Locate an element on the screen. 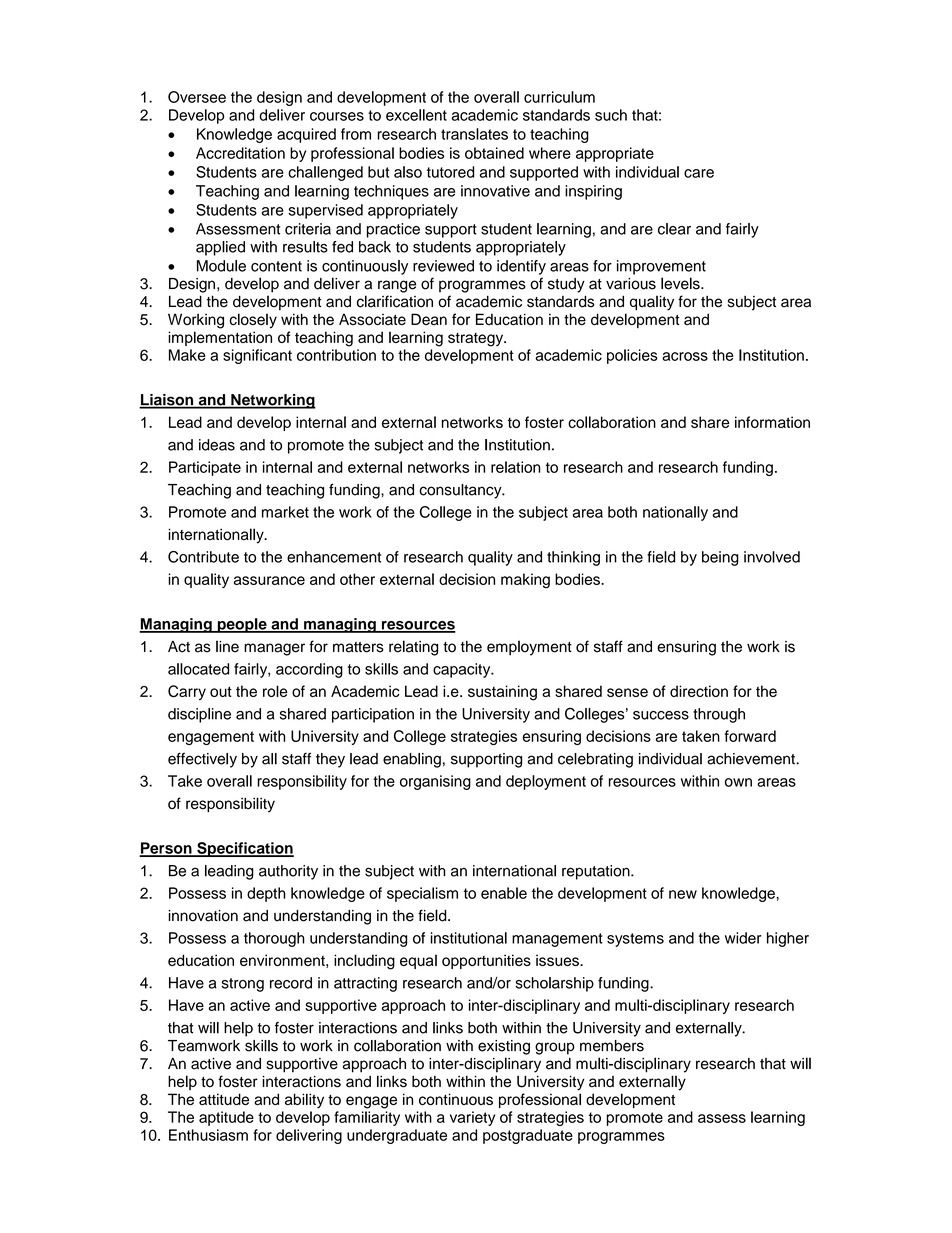 This screenshot has width=952, height=1233. being is located at coordinates (720, 558).
